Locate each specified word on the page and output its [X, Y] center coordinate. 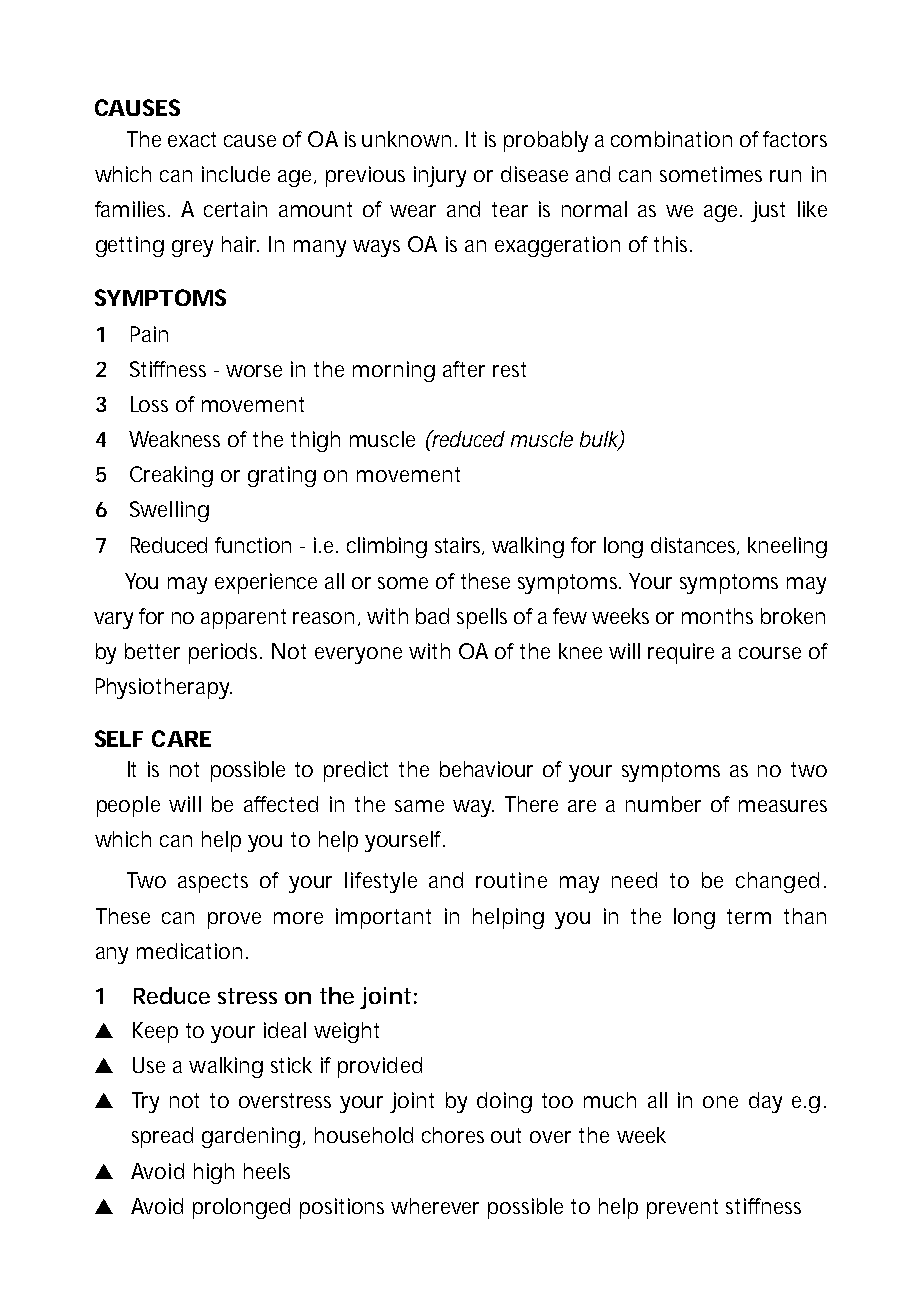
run [785, 176]
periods [225, 653]
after [464, 369]
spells [482, 618]
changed [777, 882]
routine [511, 880]
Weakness [174, 439]
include [236, 174]
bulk [599, 440]
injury [440, 176]
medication [189, 951]
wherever [435, 1206]
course [770, 653]
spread [162, 1137]
